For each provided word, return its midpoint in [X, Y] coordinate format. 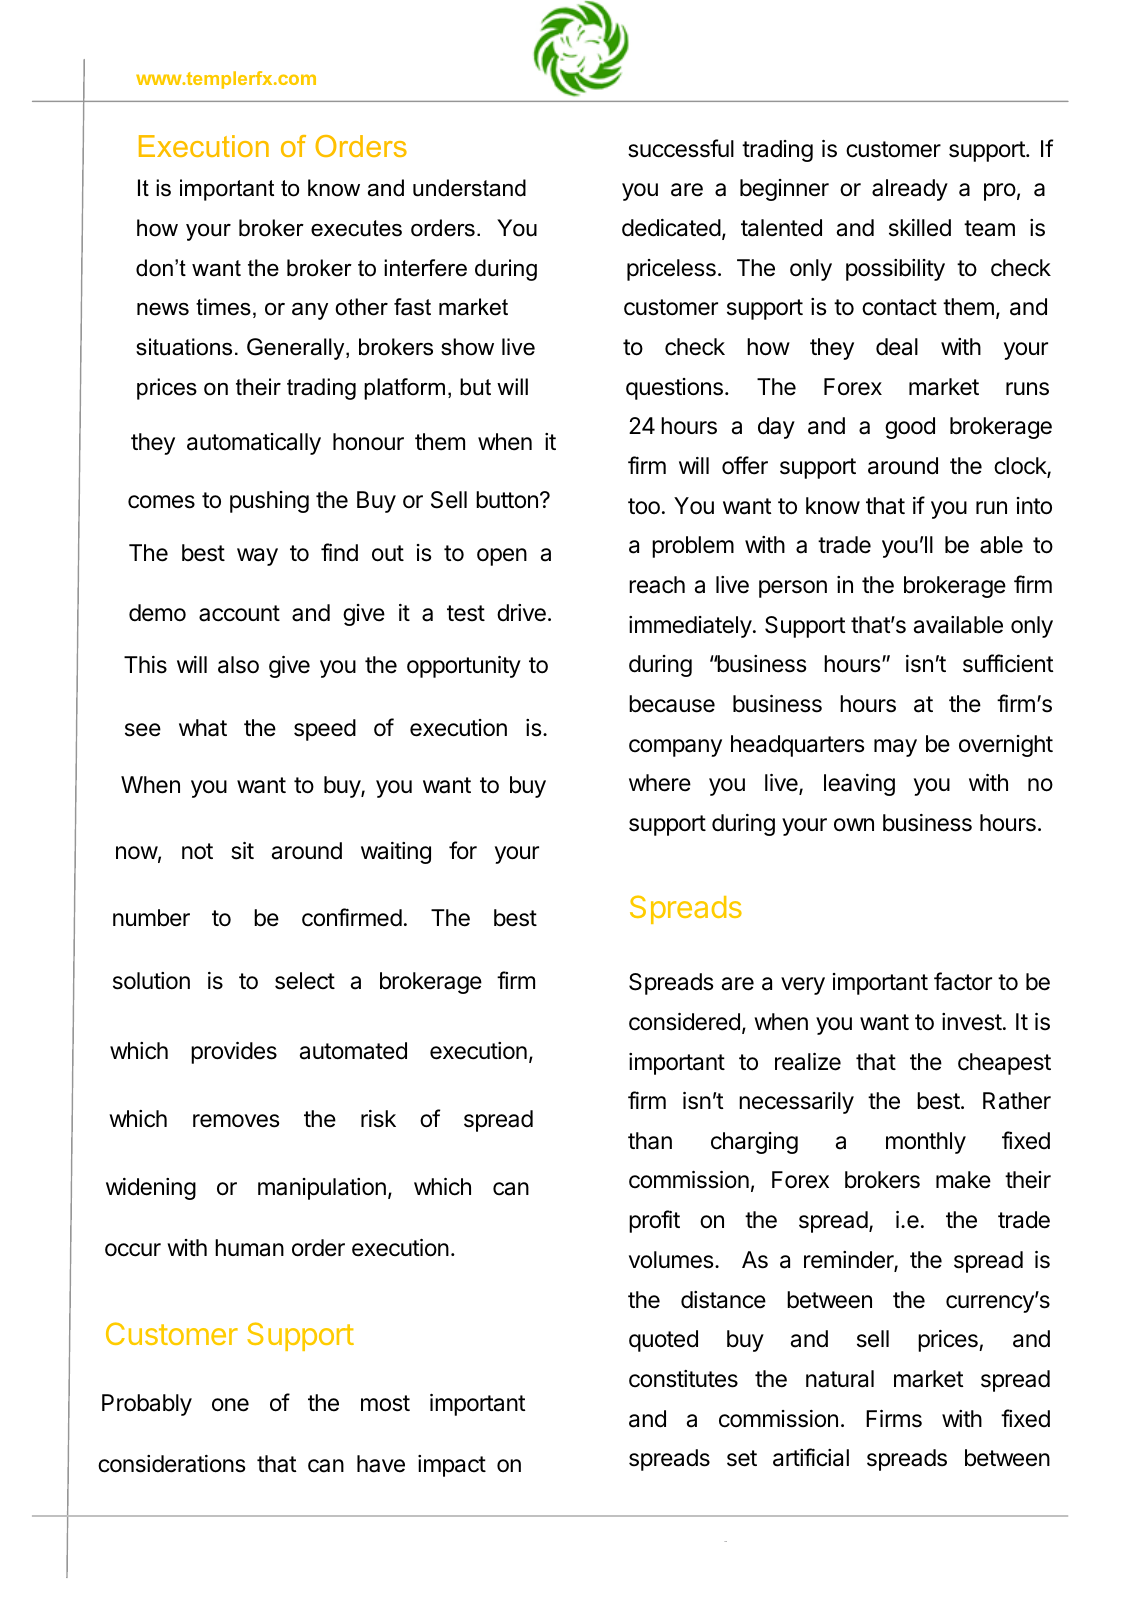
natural [840, 1379]
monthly [926, 1143]
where [660, 783]
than [650, 1141]
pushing [269, 502]
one [230, 1405]
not [197, 851]
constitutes [683, 1379]
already [910, 190]
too [644, 506]
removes [236, 1121]
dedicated [671, 228]
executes [356, 228]
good [910, 428]
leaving [859, 785]
